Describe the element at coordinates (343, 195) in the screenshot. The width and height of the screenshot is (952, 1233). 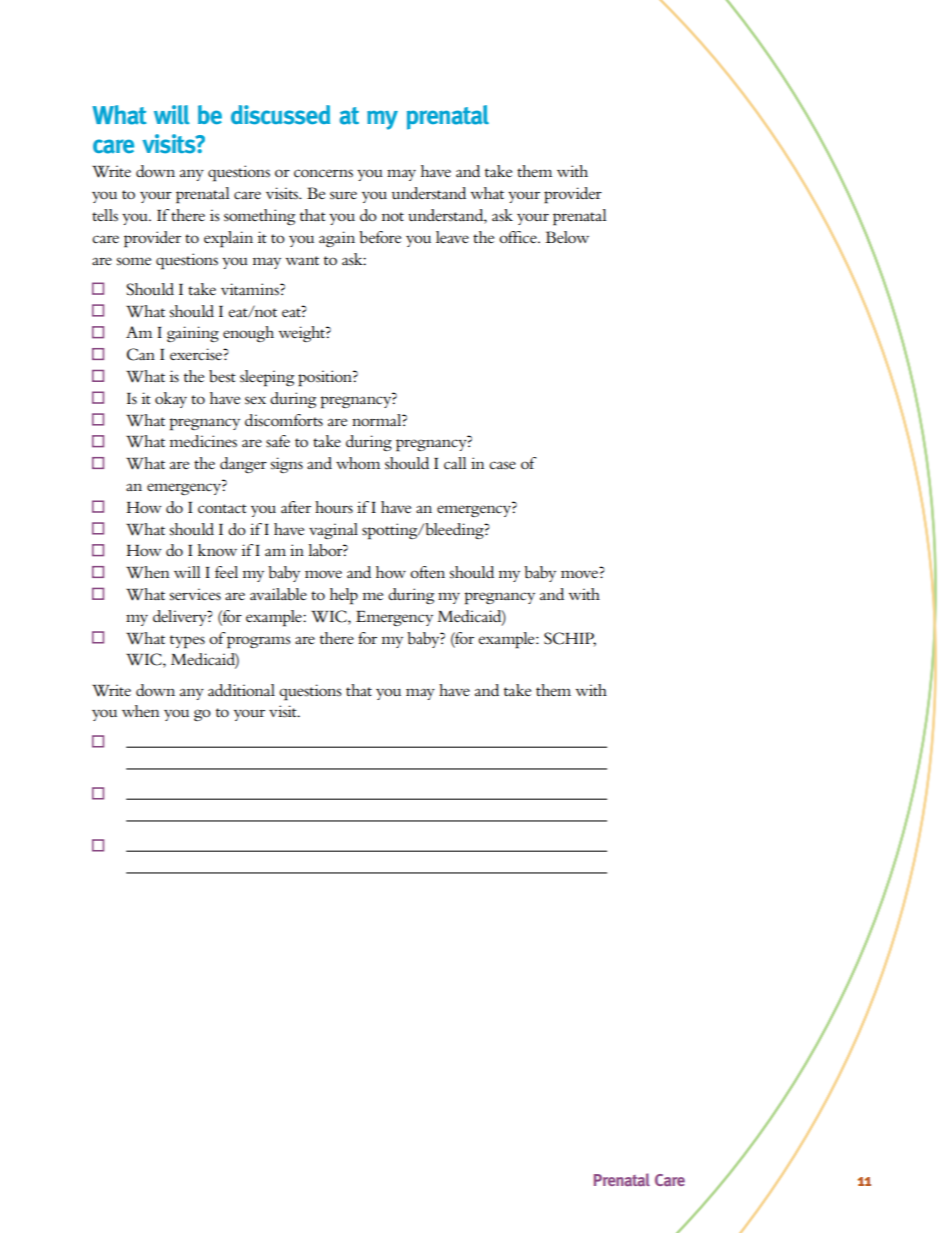
I see `sure` at that location.
